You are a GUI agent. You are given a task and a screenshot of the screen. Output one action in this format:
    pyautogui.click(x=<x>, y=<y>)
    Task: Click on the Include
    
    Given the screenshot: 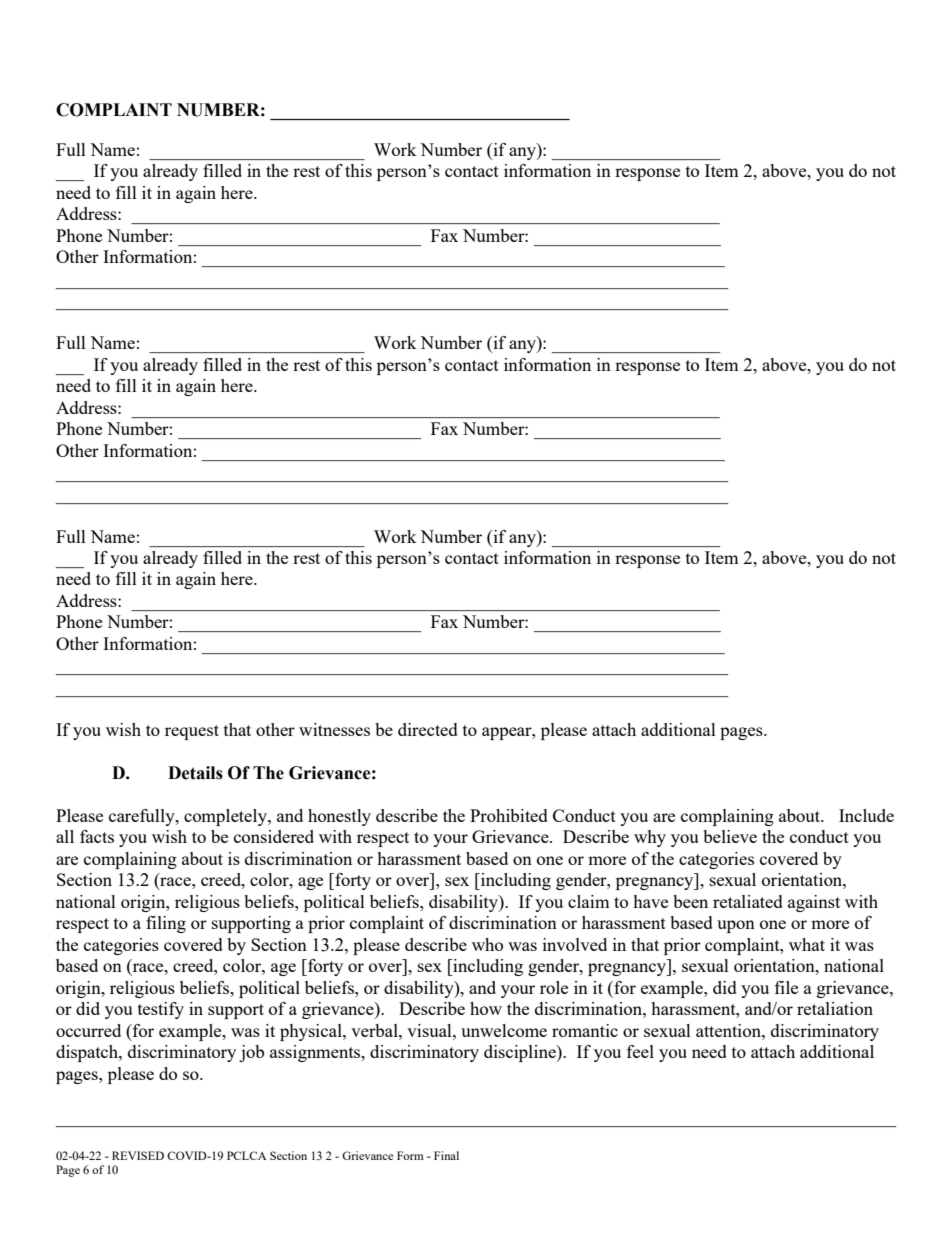 What is the action you would take?
    pyautogui.click(x=866, y=815)
